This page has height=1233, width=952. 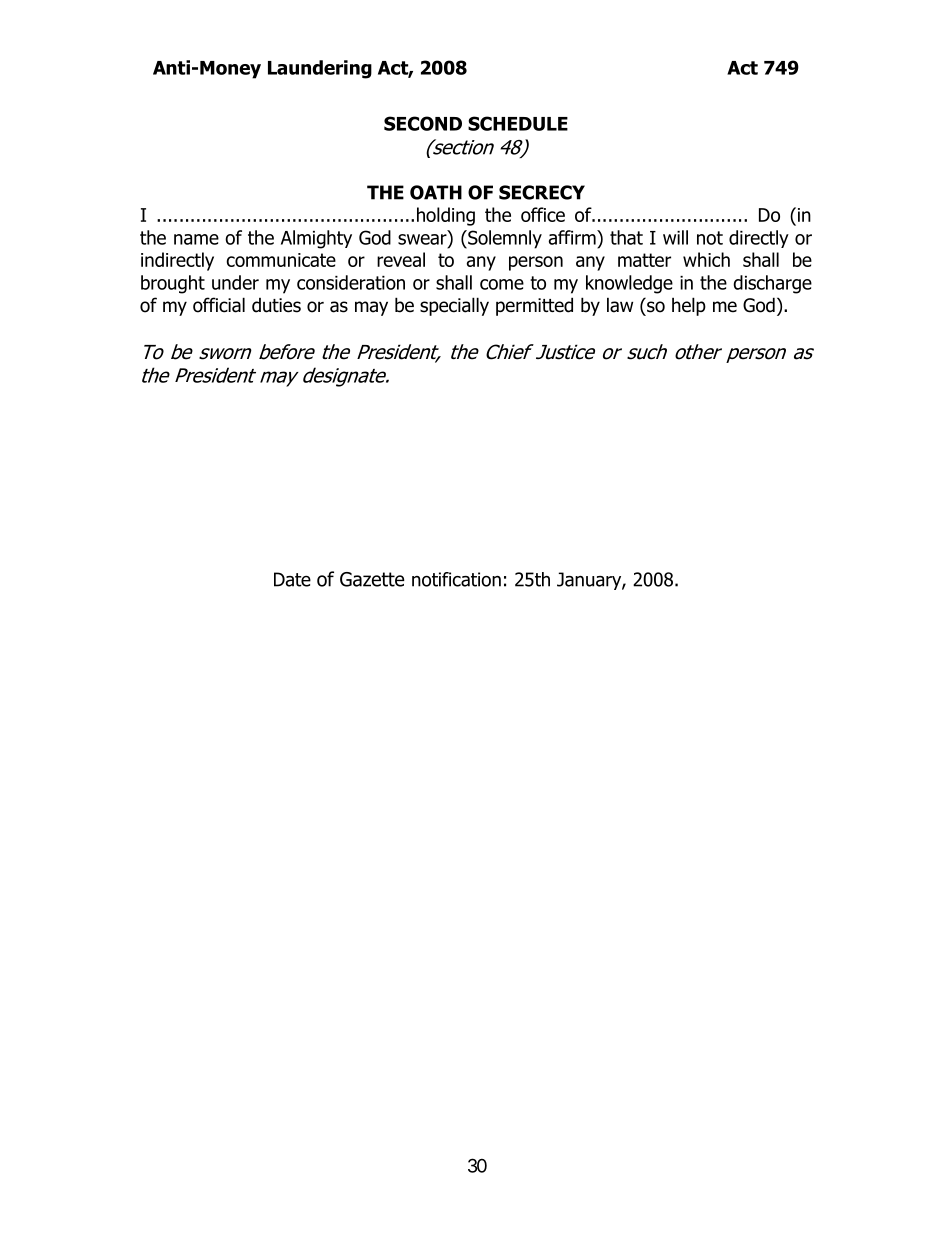 What do you see at coordinates (689, 306) in the page?
I see `help` at bounding box center [689, 306].
